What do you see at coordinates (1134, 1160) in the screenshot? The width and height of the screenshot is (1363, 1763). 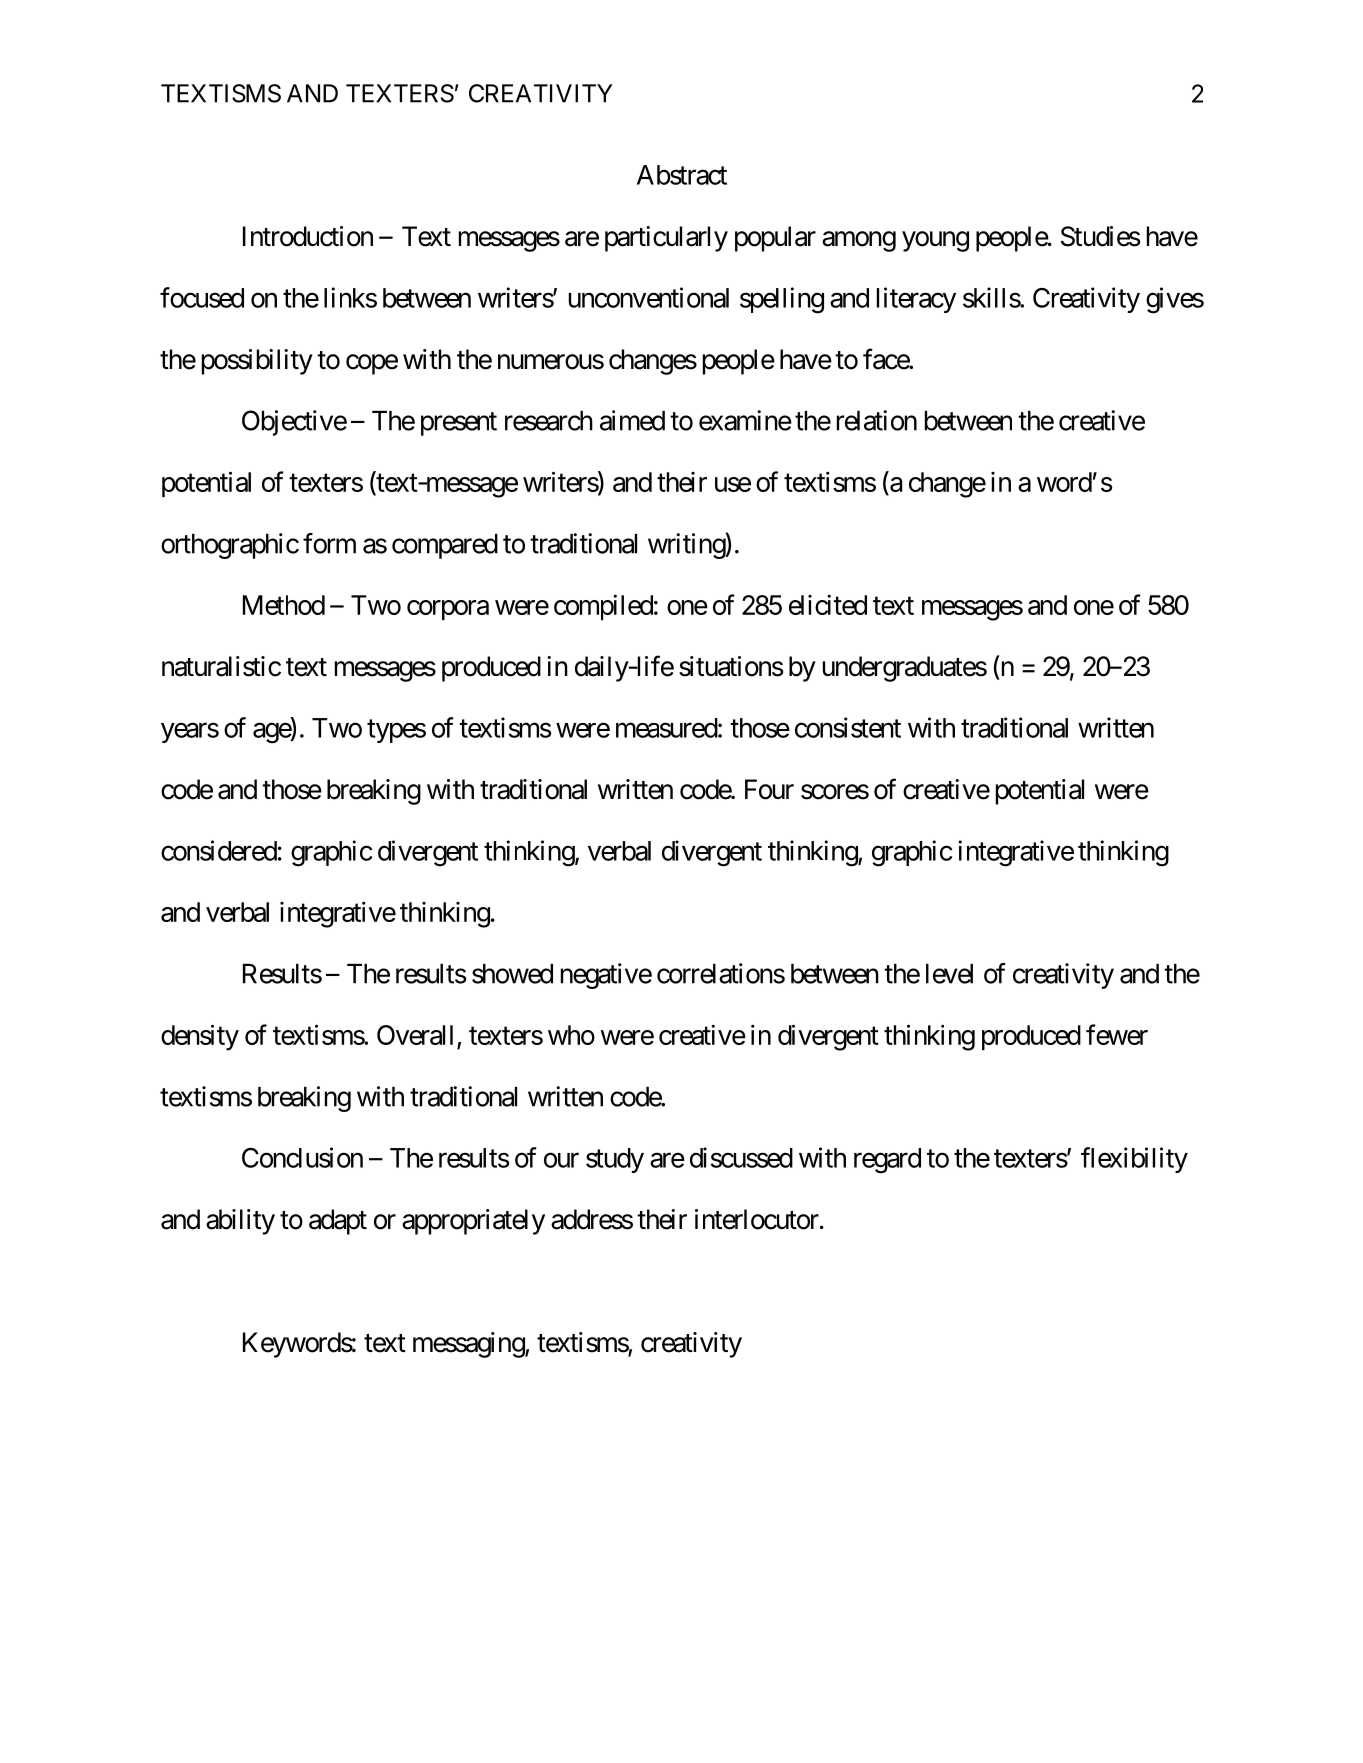 I see `flexibility` at bounding box center [1134, 1160].
